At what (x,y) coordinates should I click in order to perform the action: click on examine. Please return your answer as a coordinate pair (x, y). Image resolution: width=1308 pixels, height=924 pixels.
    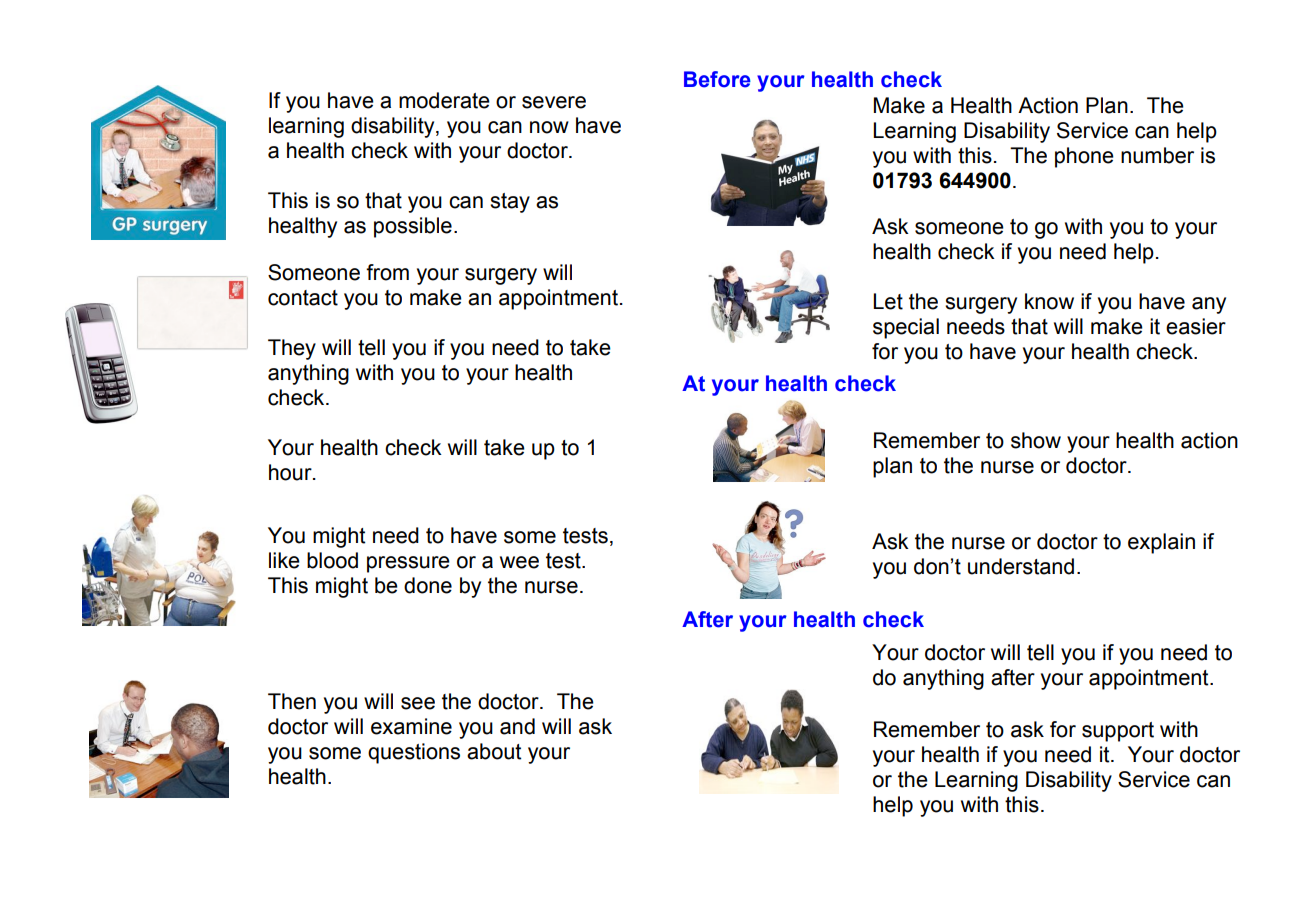
    Looking at the image, I should click on (411, 726).
